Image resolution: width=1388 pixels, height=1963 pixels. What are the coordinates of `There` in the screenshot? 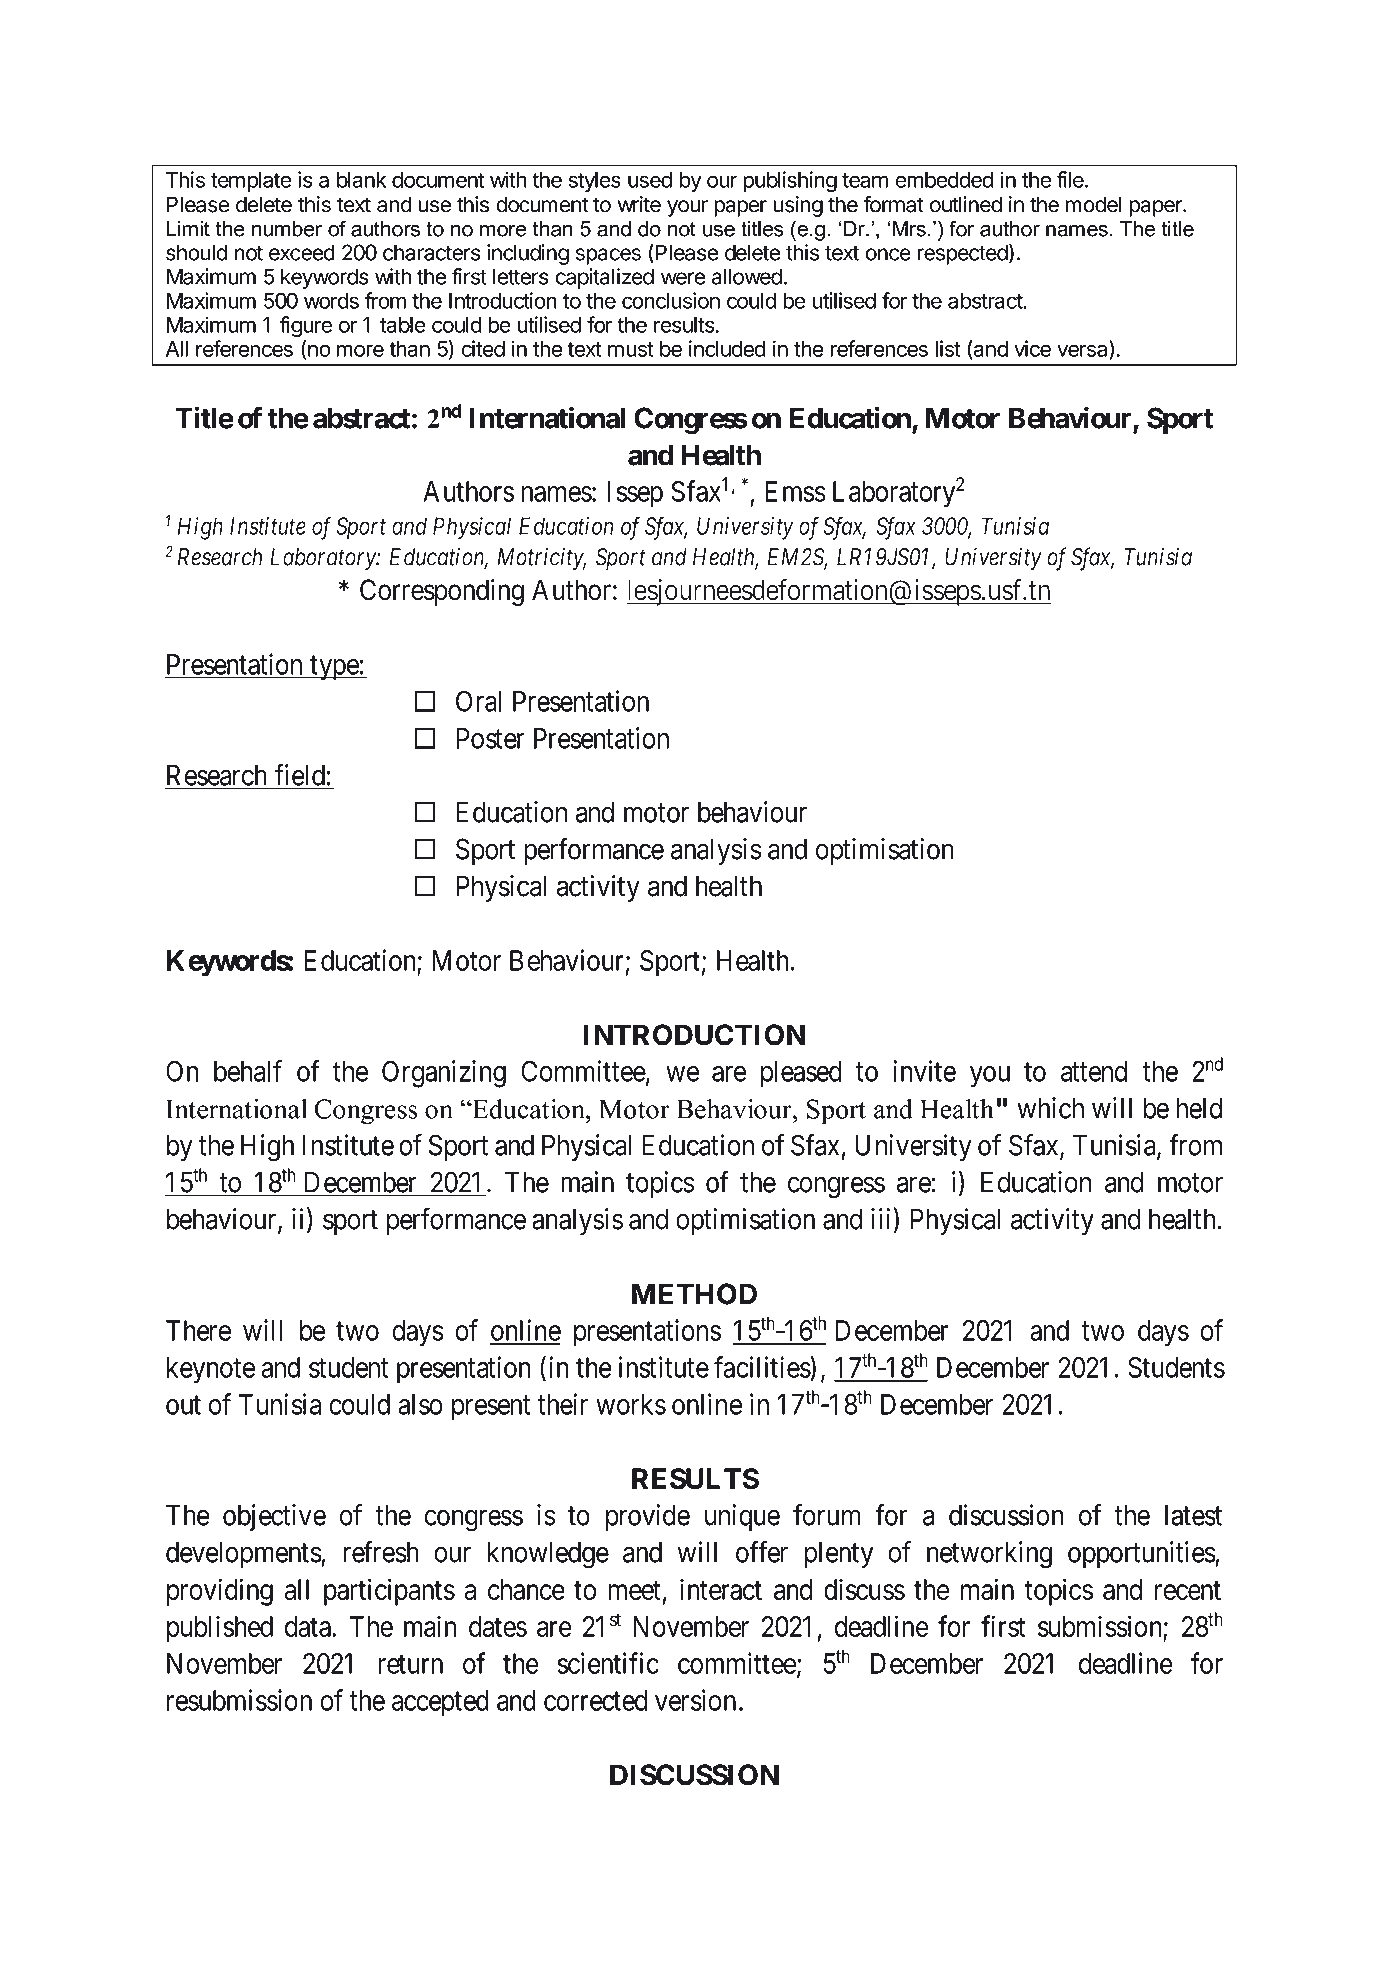 It's located at (198, 1330).
